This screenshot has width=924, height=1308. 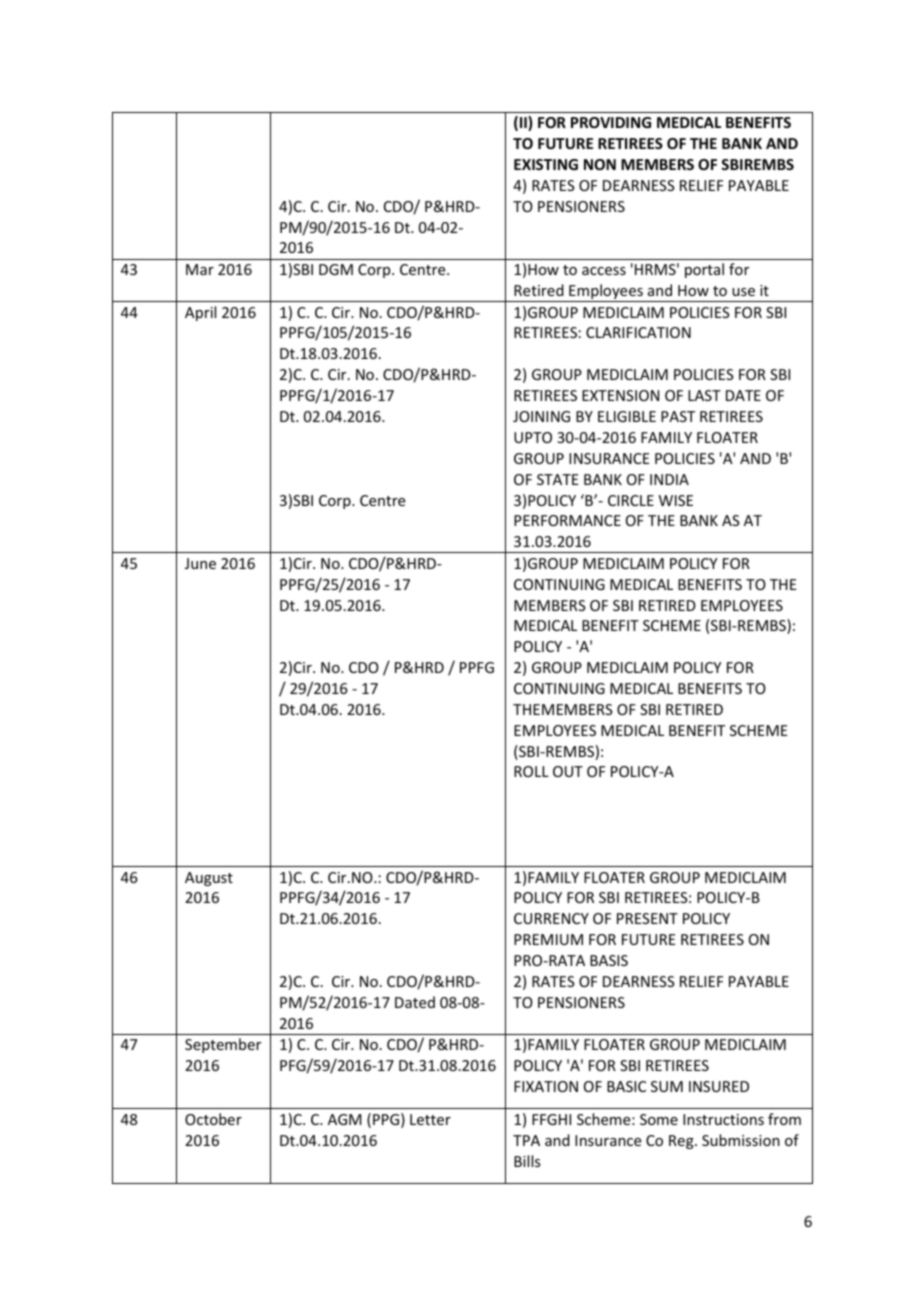 I want to click on PROVIDING, so click(x=611, y=122).
